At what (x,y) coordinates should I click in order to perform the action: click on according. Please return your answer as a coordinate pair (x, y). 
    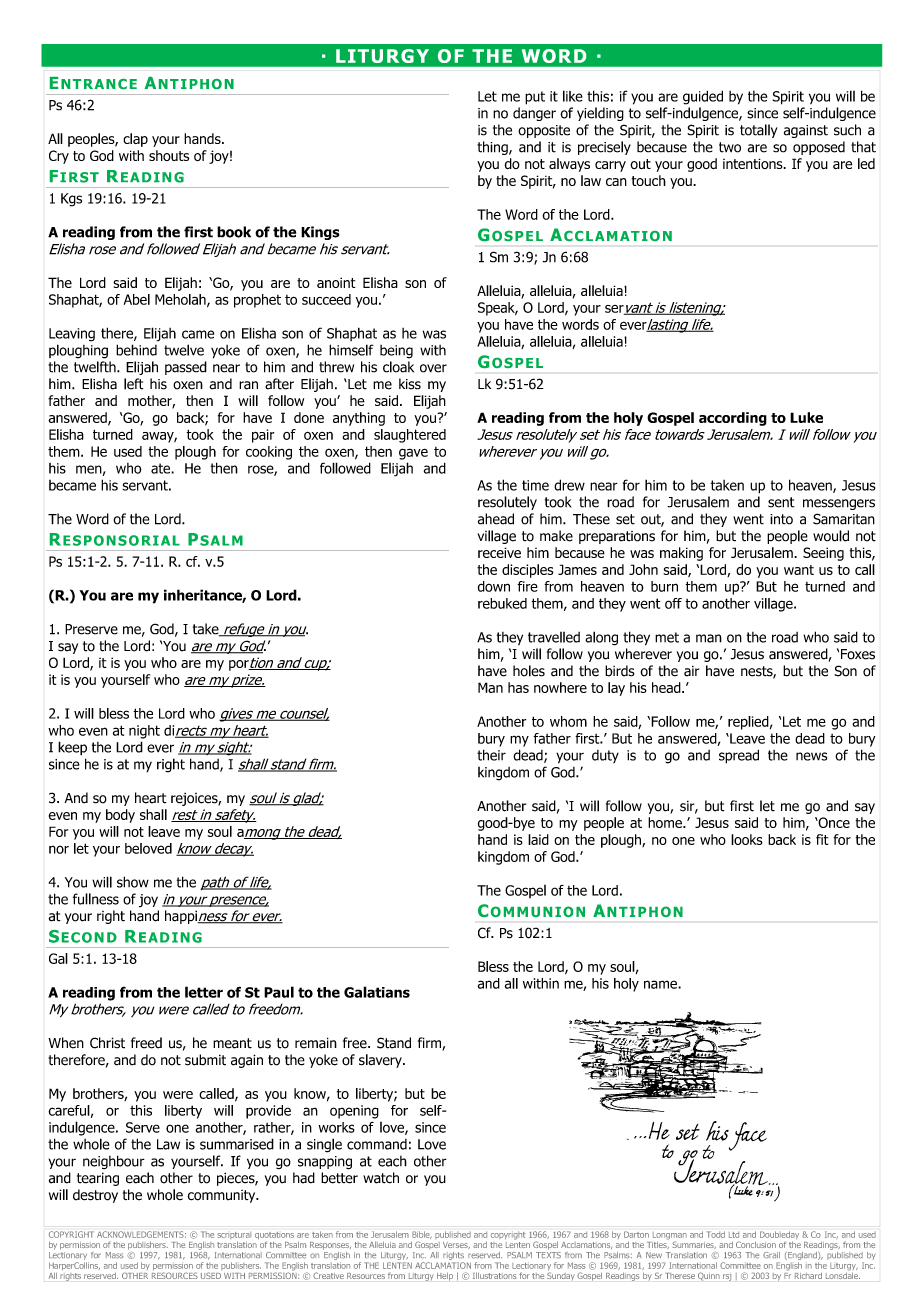
    Looking at the image, I should click on (733, 419).
